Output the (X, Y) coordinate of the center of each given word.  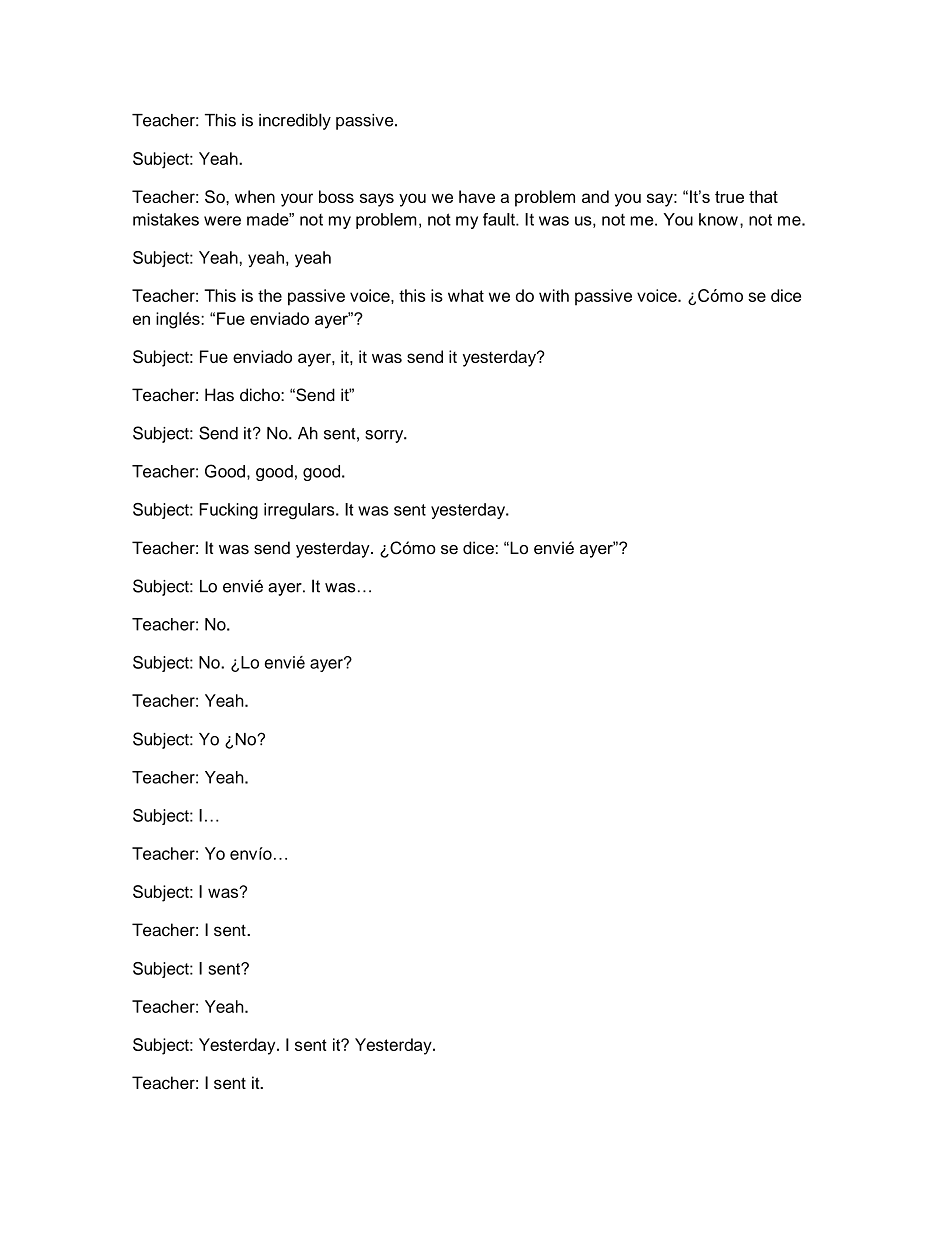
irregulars (300, 511)
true (729, 197)
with (554, 295)
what (466, 295)
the (270, 295)
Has (219, 395)
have (477, 196)
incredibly (295, 121)
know (718, 219)
